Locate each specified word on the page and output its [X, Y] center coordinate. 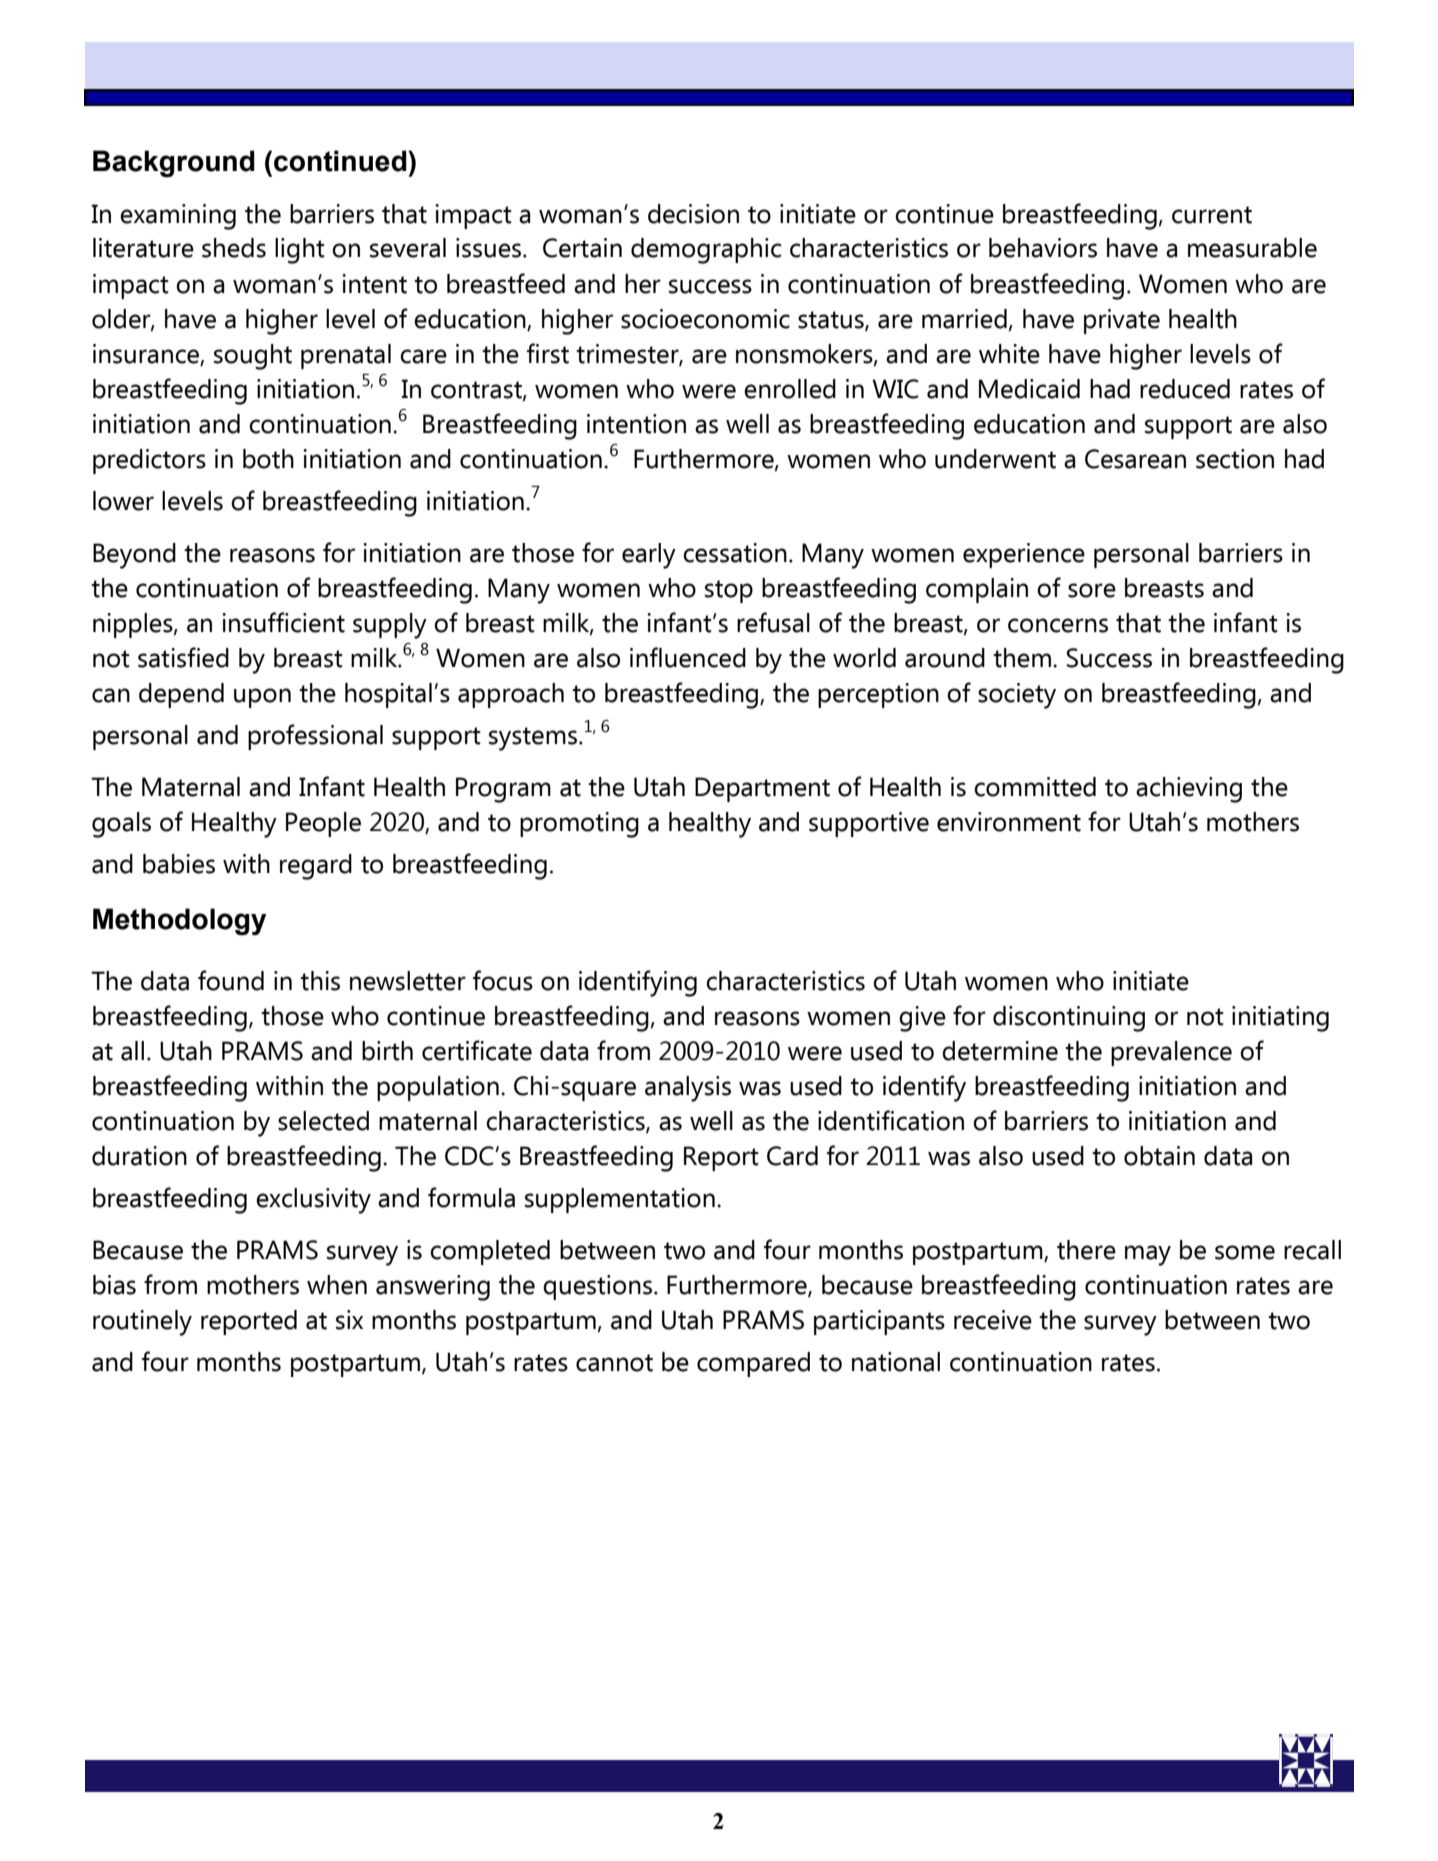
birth [387, 1051]
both [268, 459]
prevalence [1171, 1053]
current [1212, 215]
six [349, 1320]
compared [753, 1364]
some [1245, 1252]
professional [315, 737]
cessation [735, 553]
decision [693, 214]
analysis [688, 1089]
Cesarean [1135, 459]
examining [178, 217]
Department [762, 789]
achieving [1189, 790]
